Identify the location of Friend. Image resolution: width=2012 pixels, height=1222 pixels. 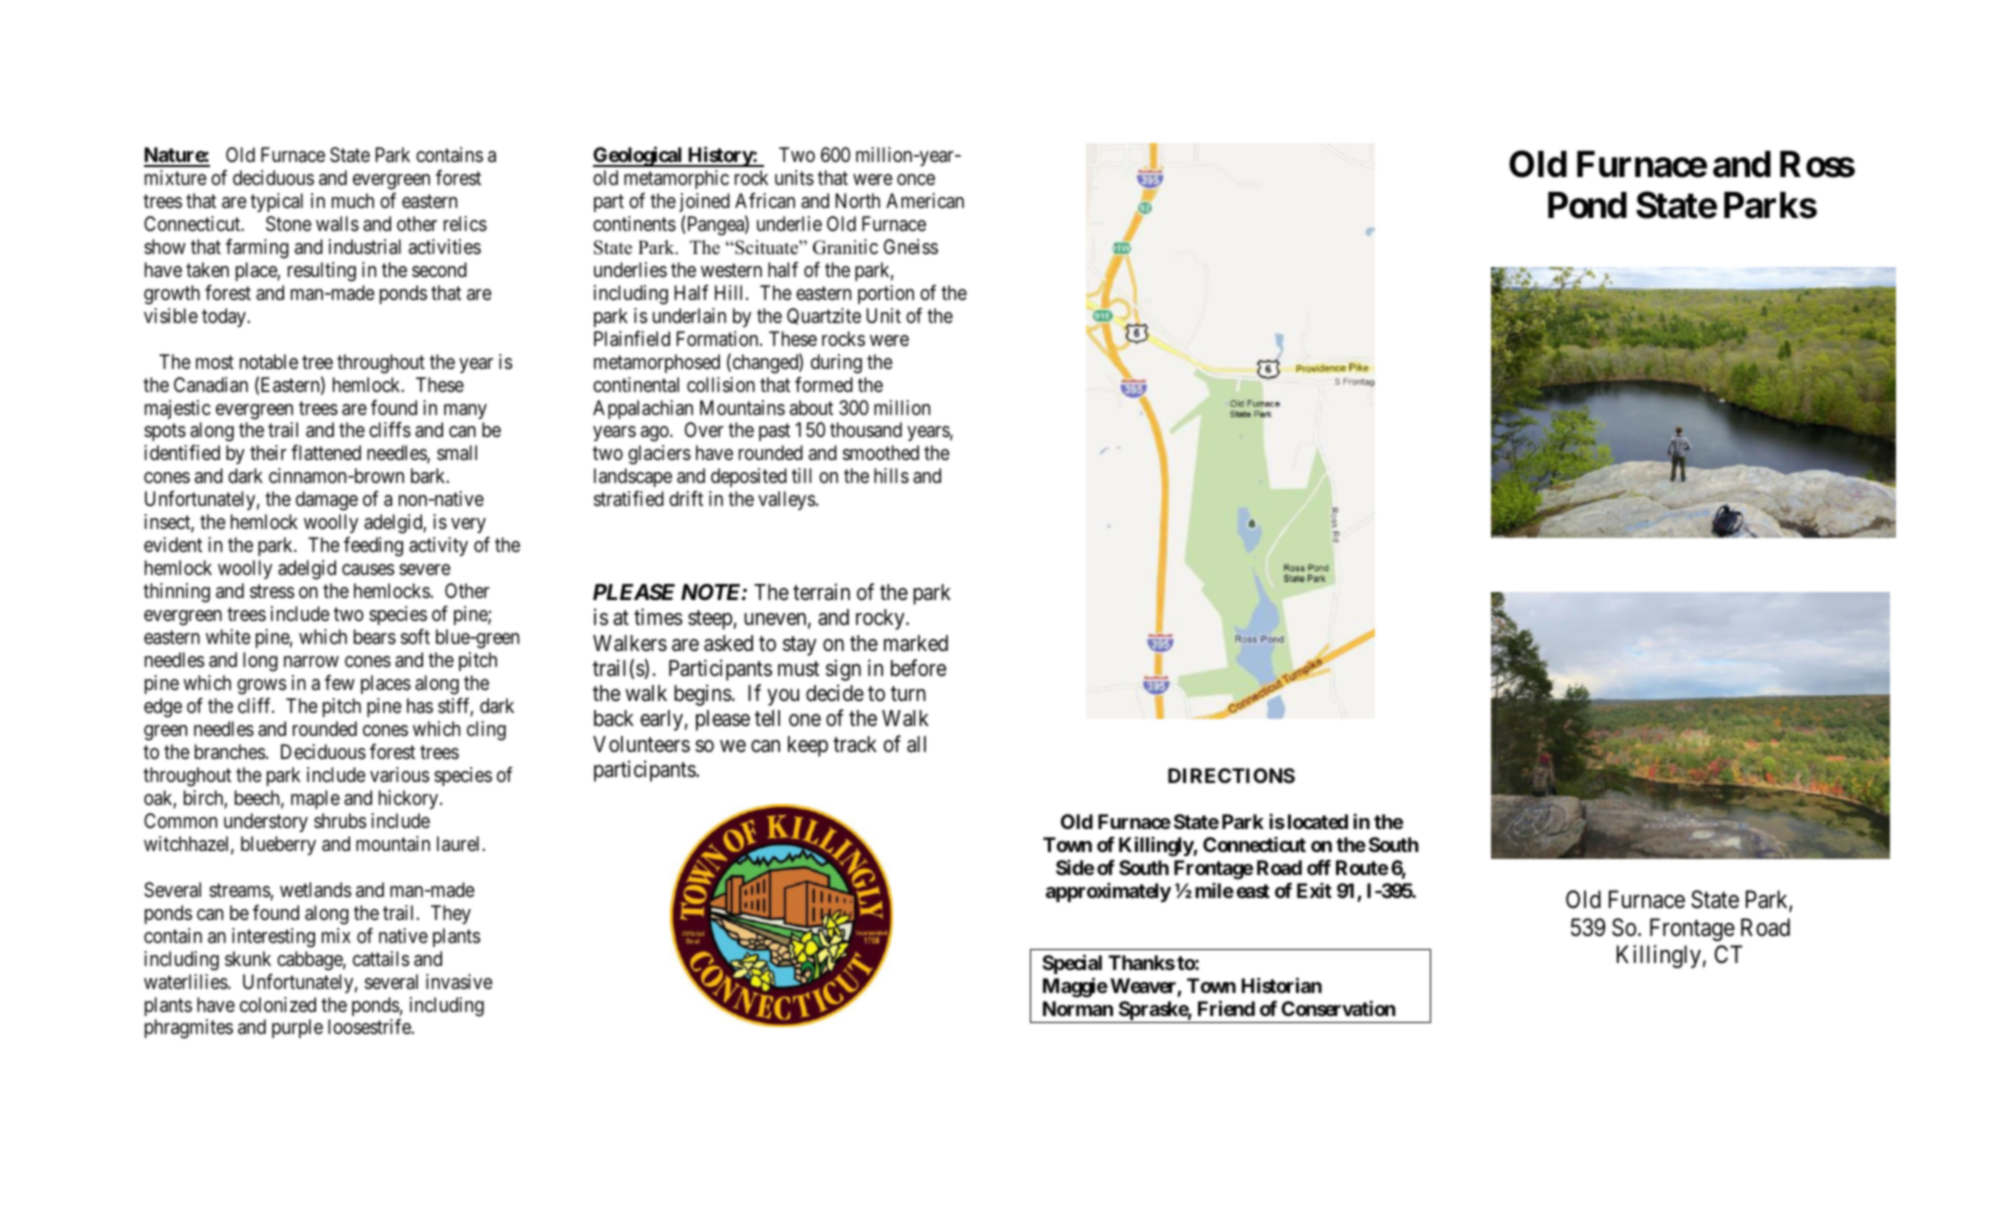
(1226, 1008).
